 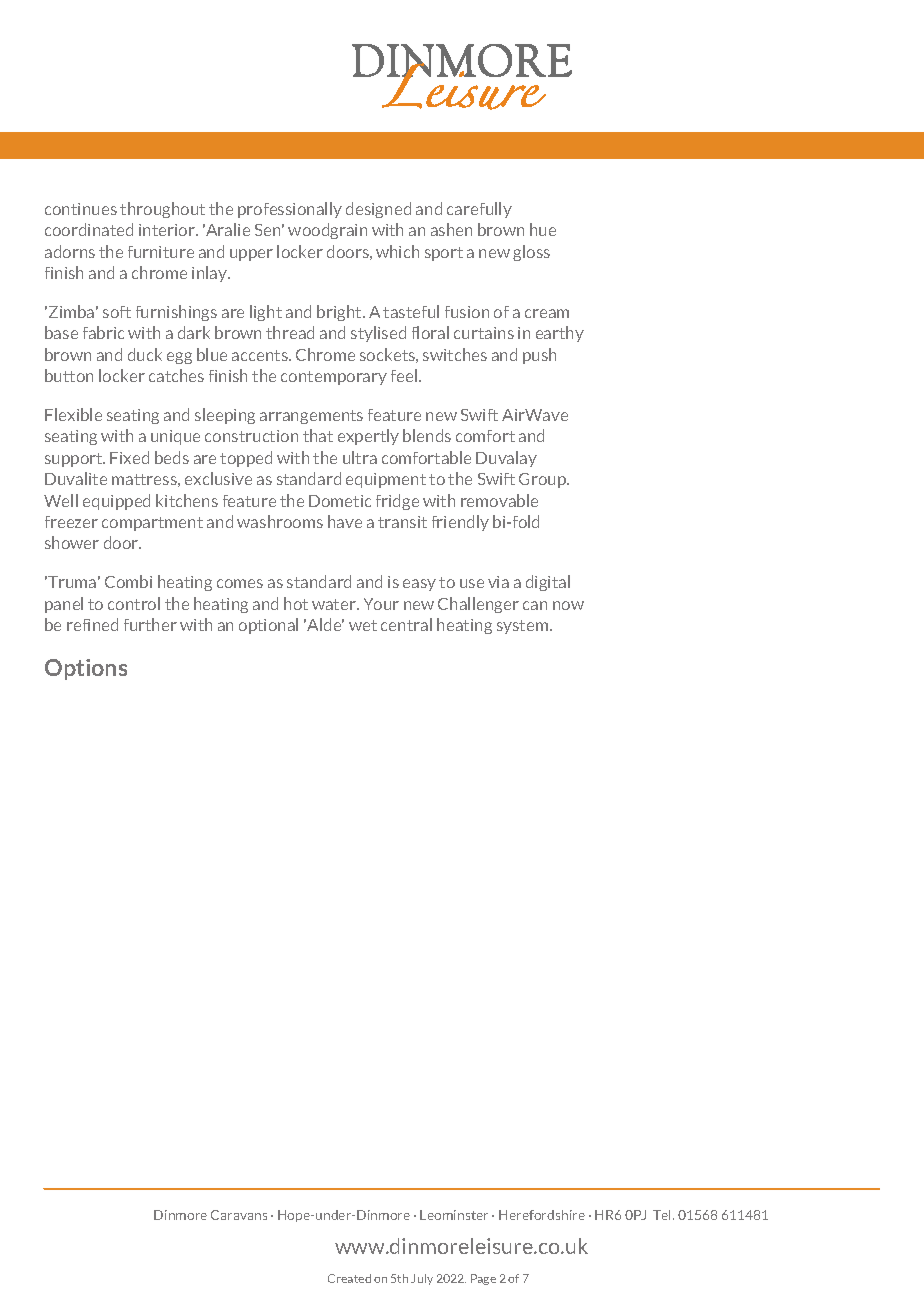 I want to click on Caravans, so click(x=239, y=1215).
